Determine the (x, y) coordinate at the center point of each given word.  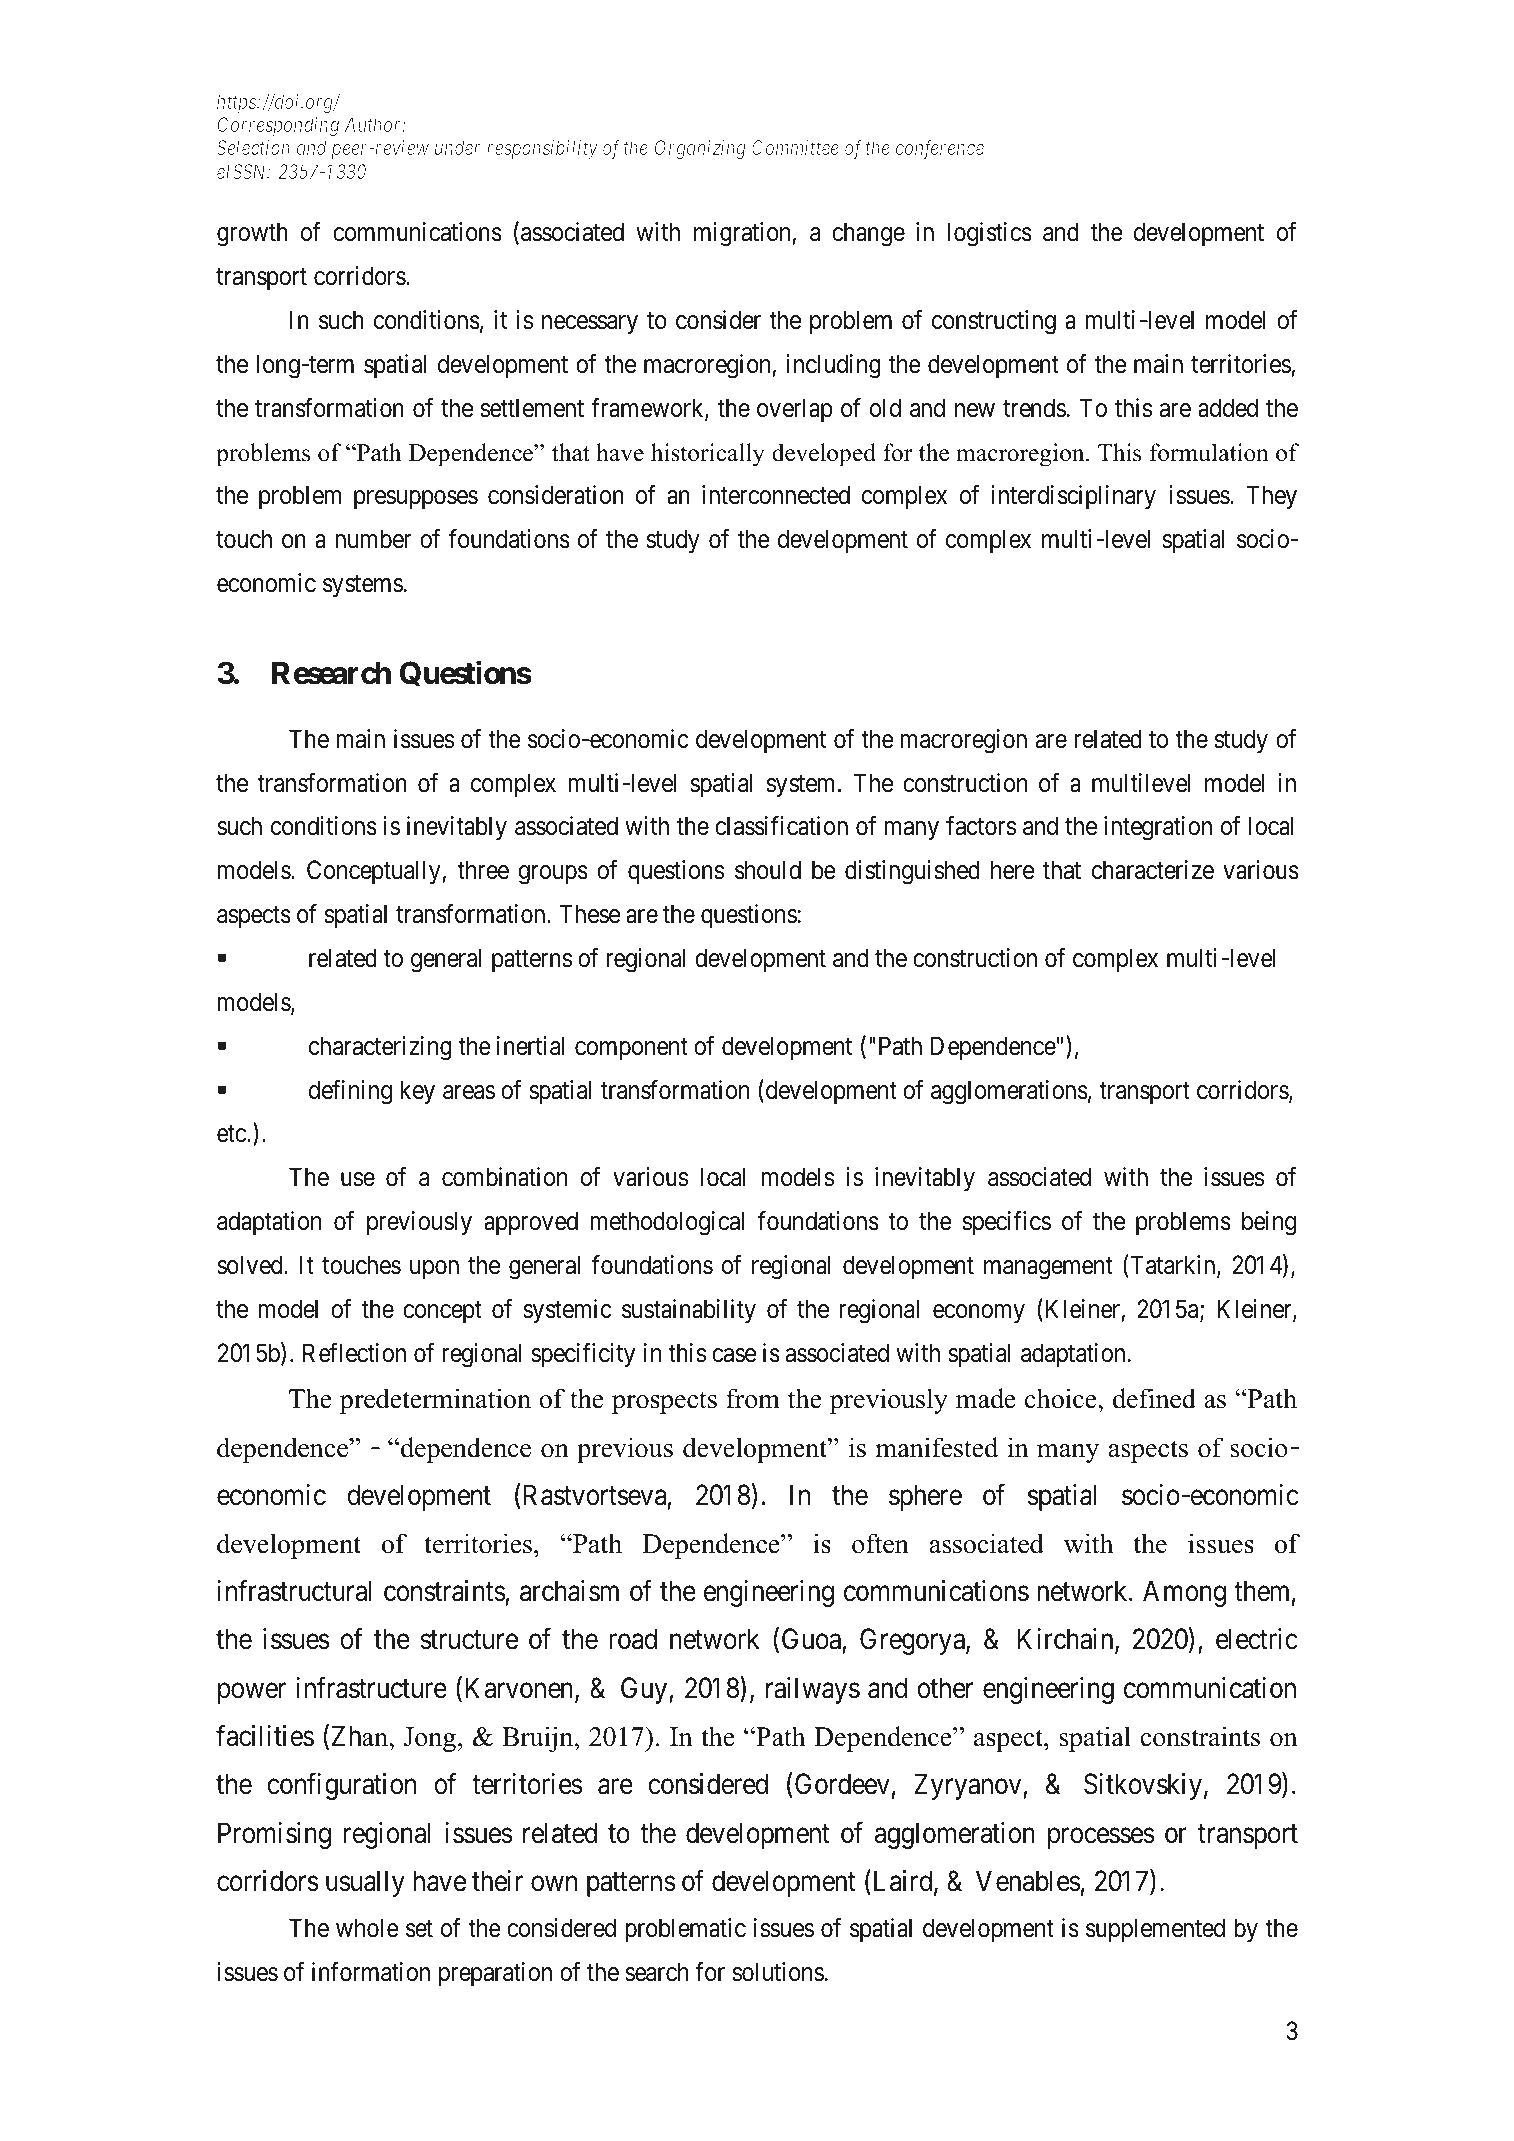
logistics (990, 234)
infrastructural (294, 1591)
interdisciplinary (1073, 497)
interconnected (776, 495)
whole (367, 1928)
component (631, 1049)
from (753, 1398)
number (373, 539)
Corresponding (278, 126)
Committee (795, 147)
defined (1154, 1398)
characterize (1153, 870)
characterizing (380, 1048)
